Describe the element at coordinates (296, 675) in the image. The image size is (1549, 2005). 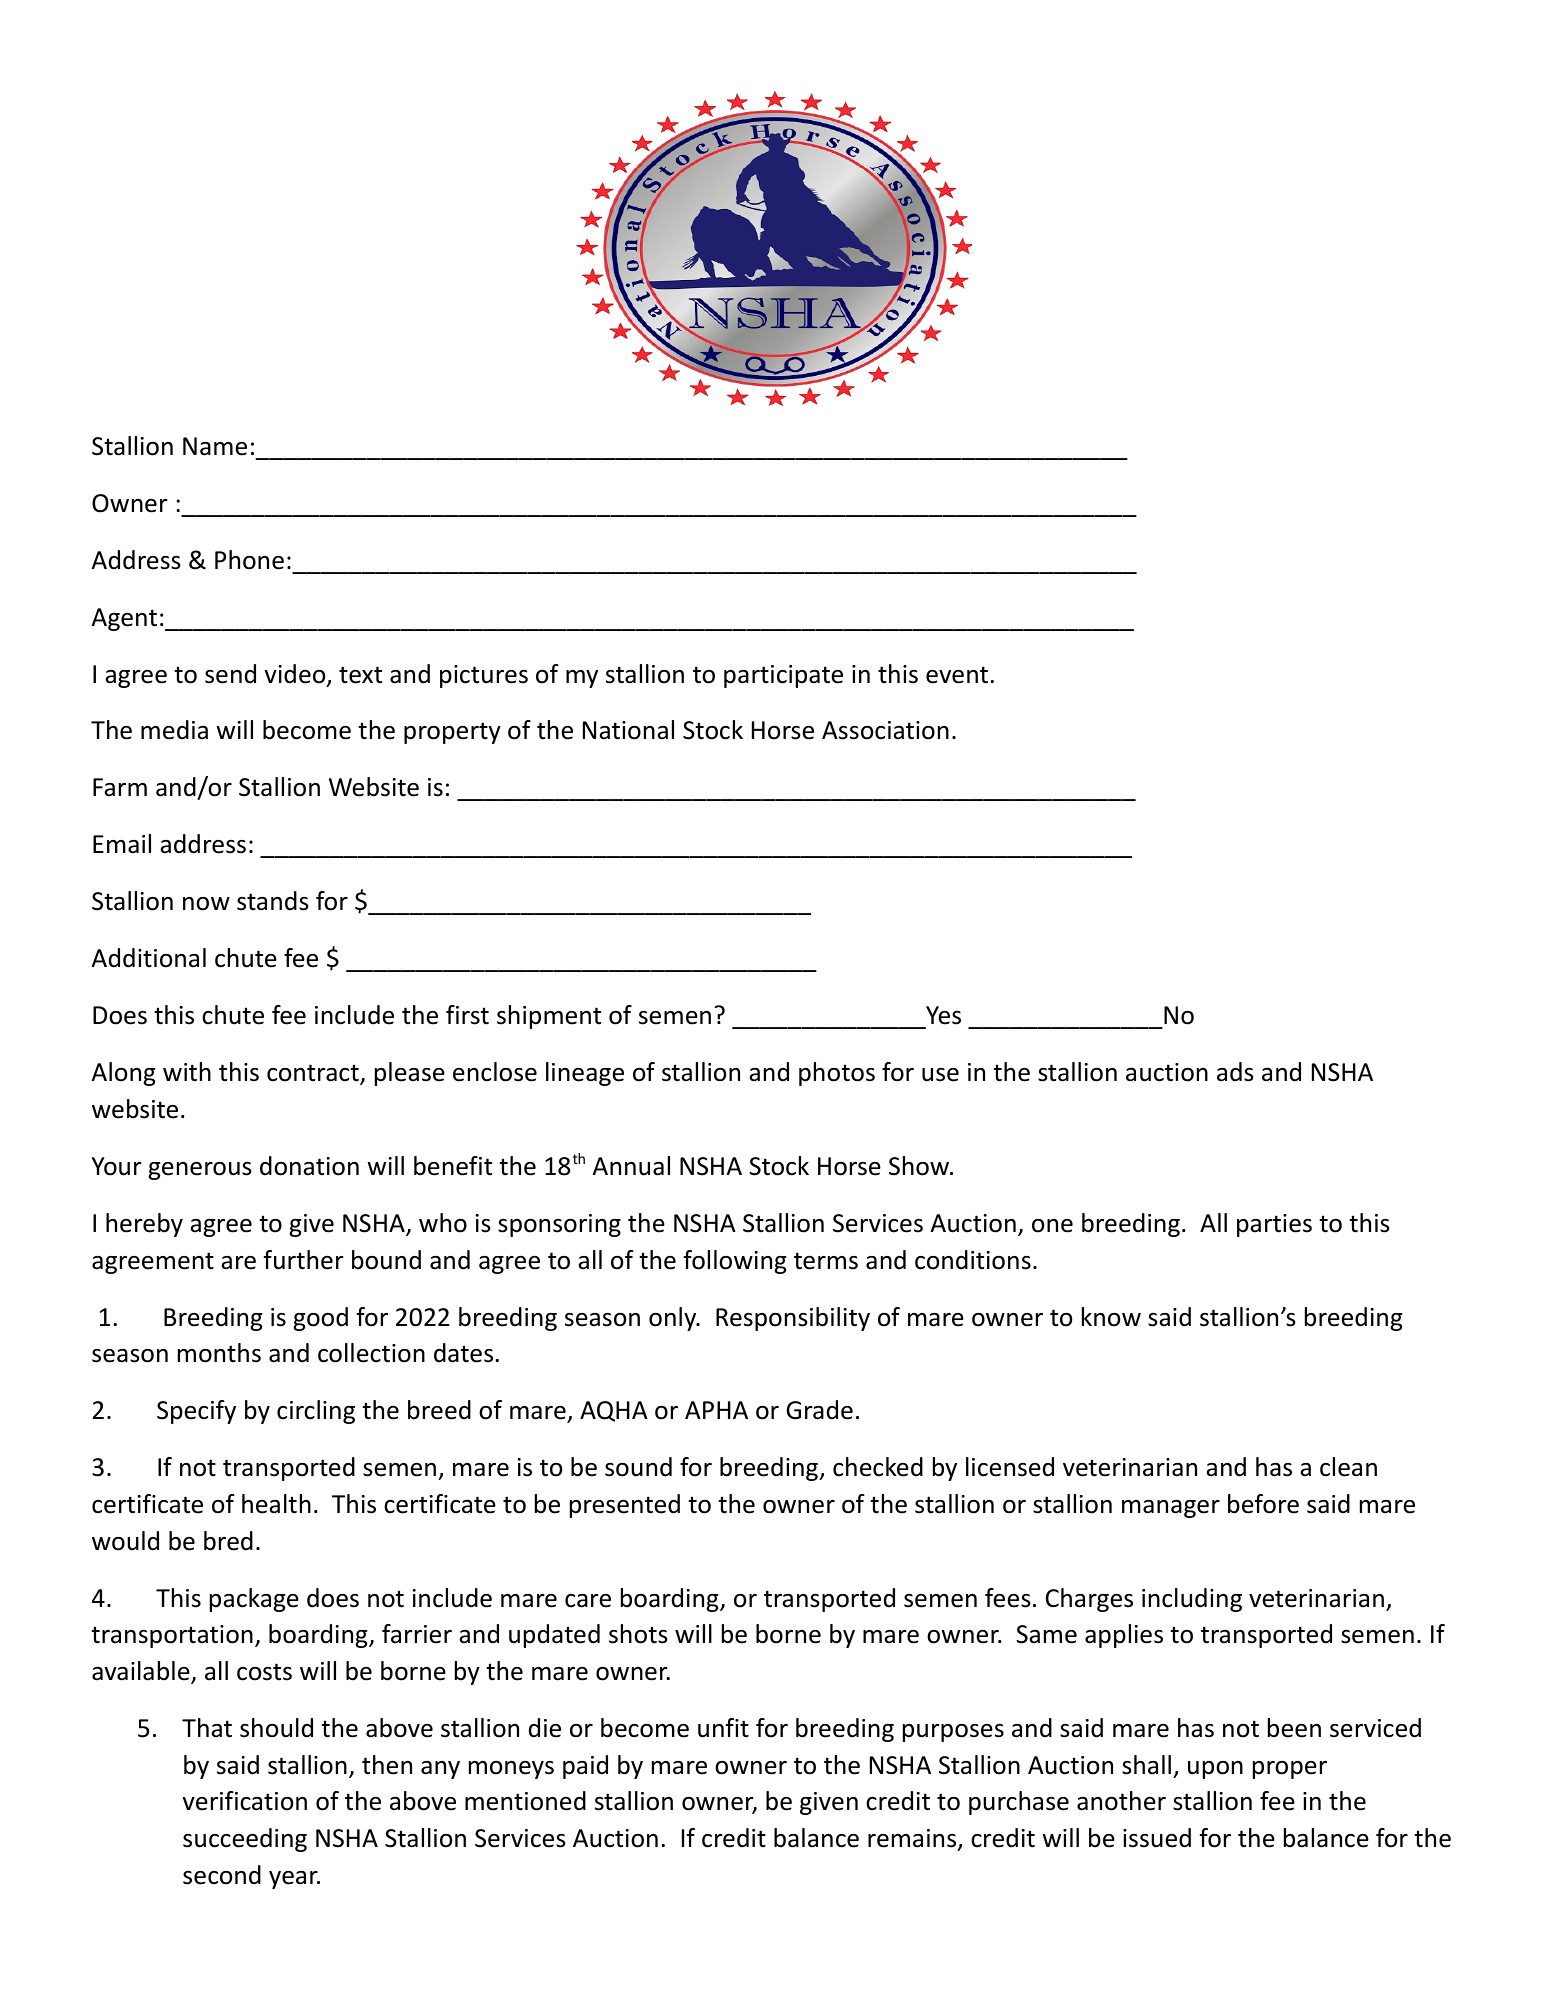
I see `video` at that location.
